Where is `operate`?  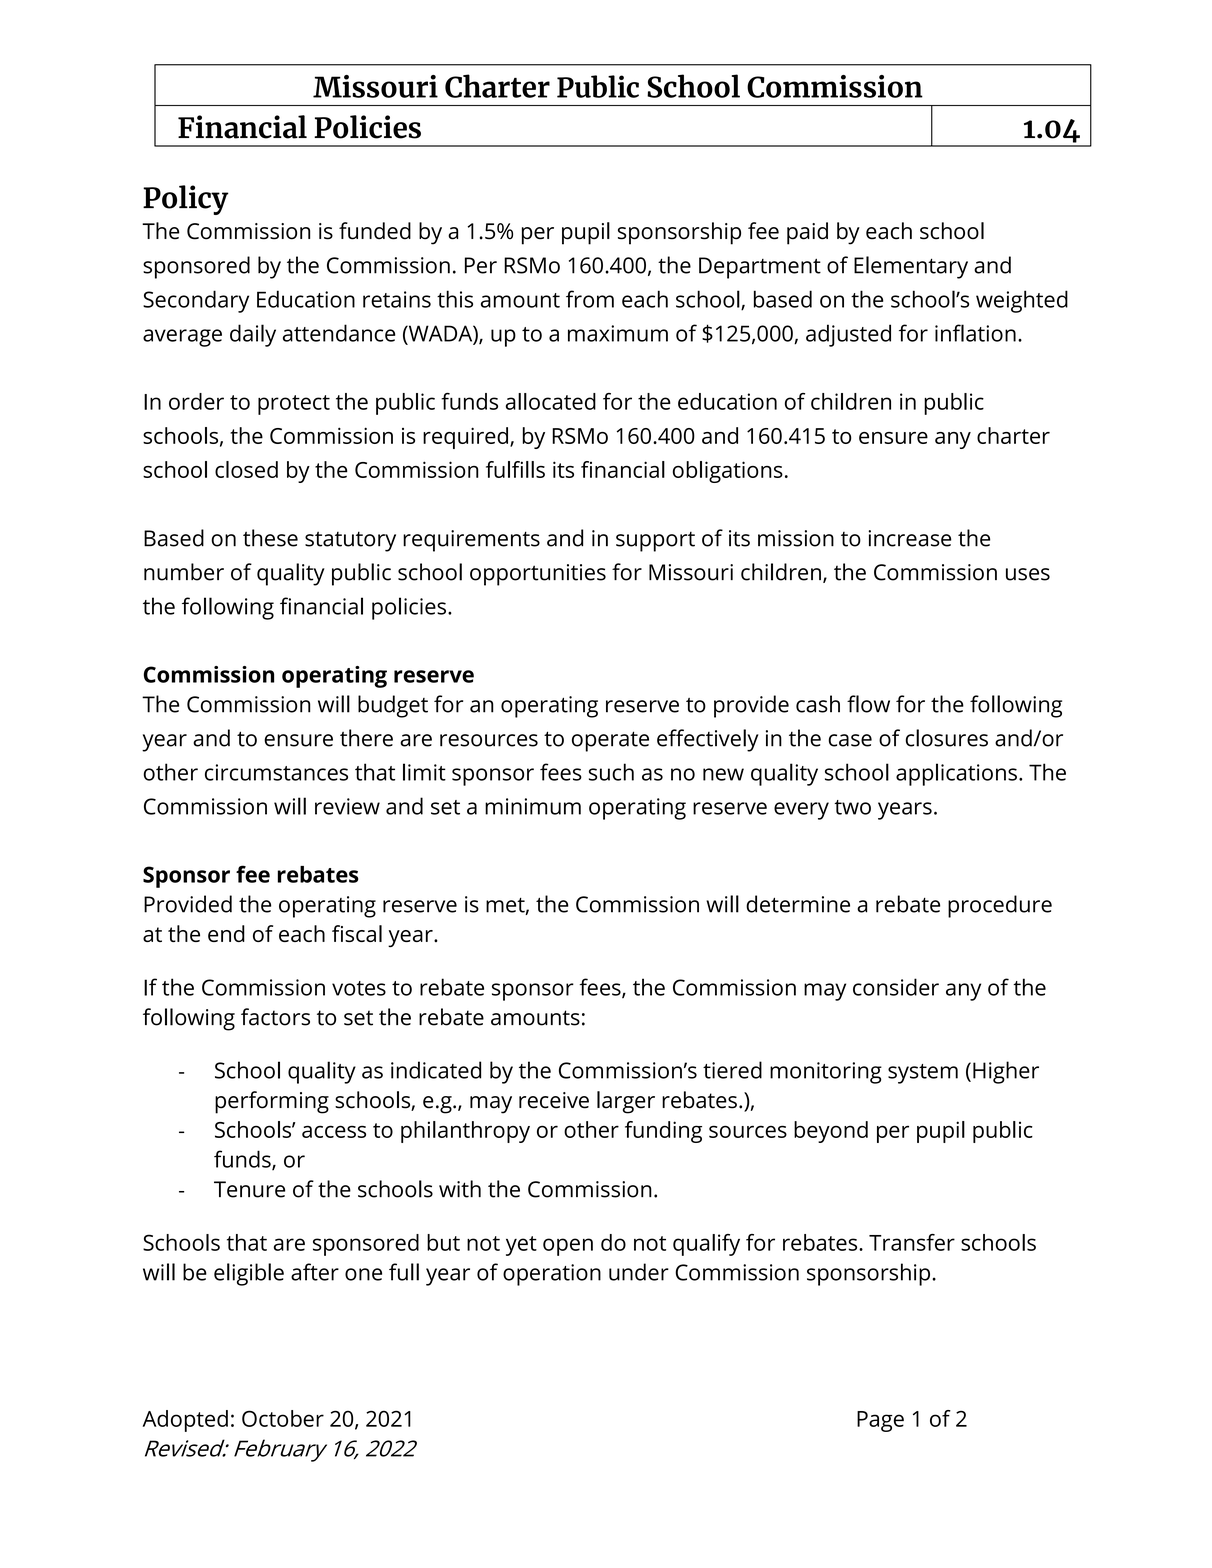 operate is located at coordinates (610, 741).
